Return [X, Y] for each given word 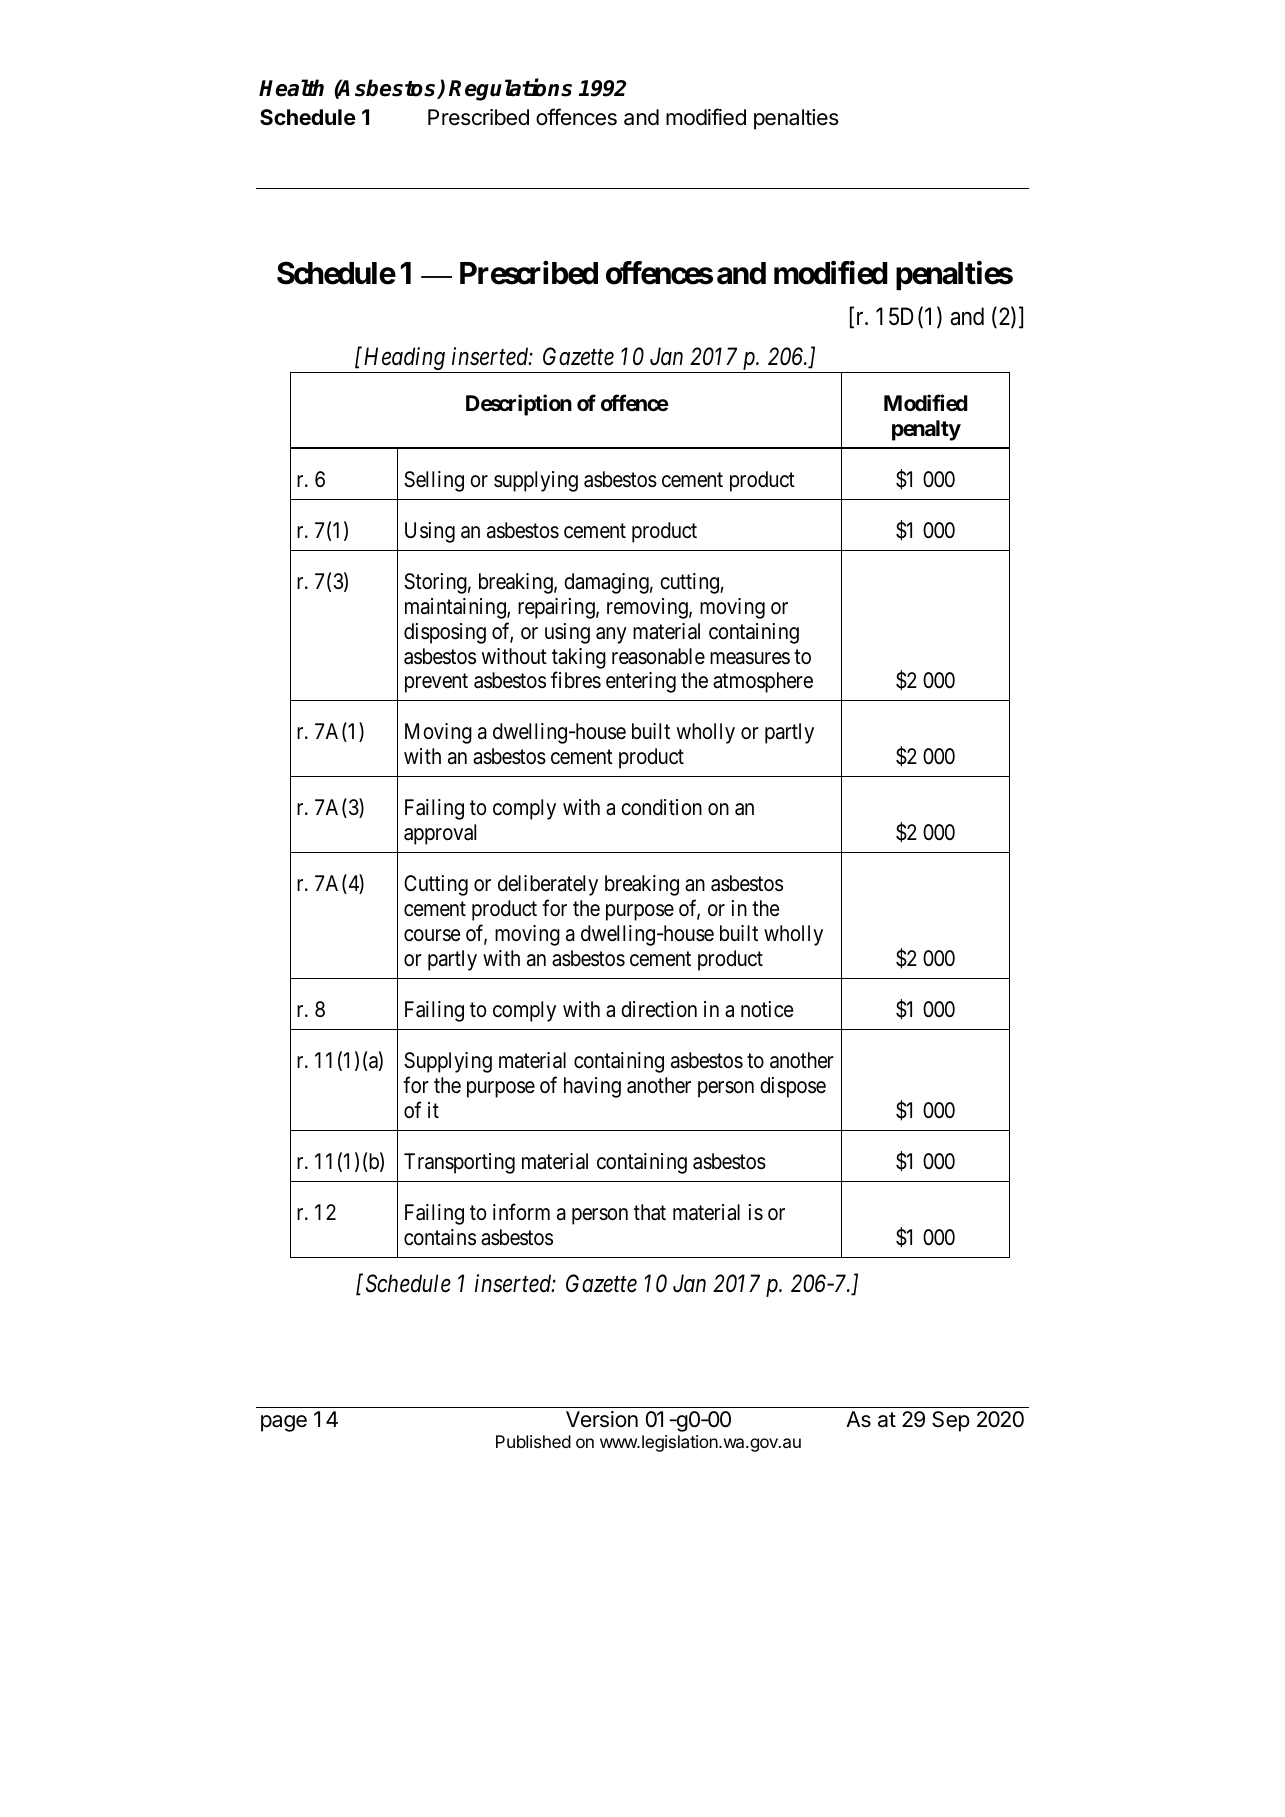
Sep [951, 1421]
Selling [434, 481]
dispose [793, 1087]
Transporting [459, 1163]
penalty [926, 430]
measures [750, 658]
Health [291, 88]
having [592, 1087]
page [284, 1423]
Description [519, 405]
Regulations [510, 89]
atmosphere [763, 682]
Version [602, 1419]
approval [440, 834]
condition [661, 807]
